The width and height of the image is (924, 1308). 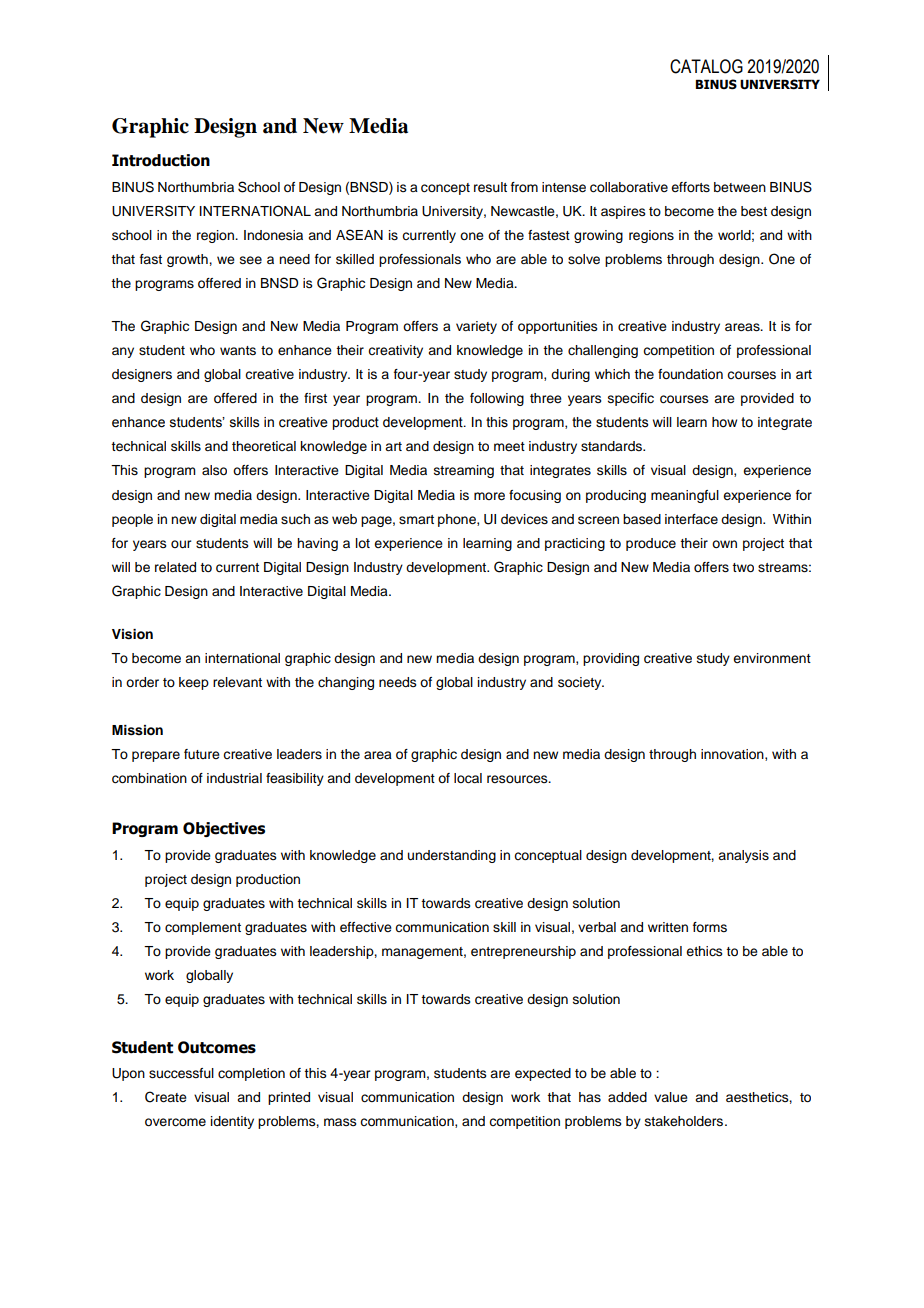 I want to click on successful, so click(x=181, y=1073).
